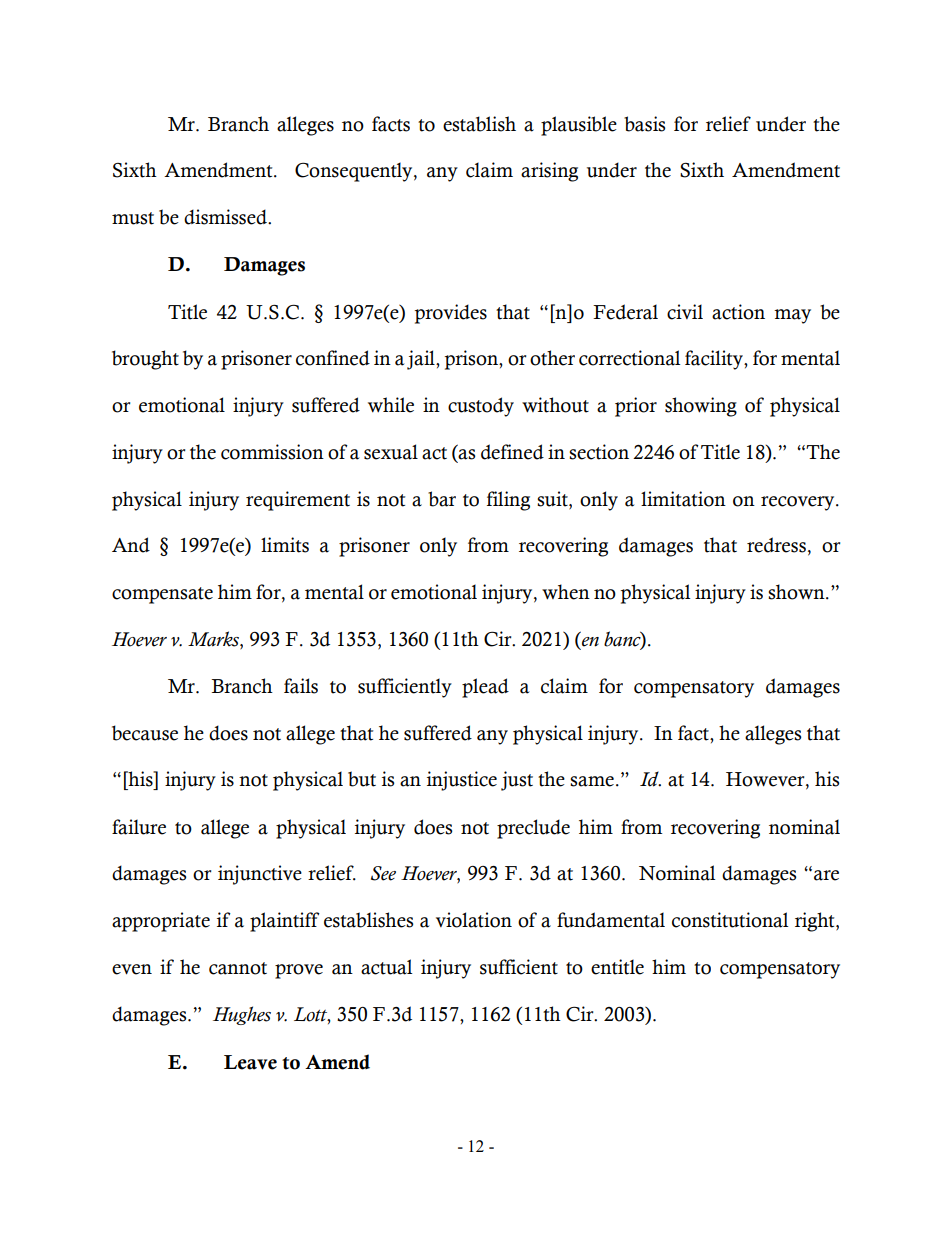 Image resolution: width=952 pixels, height=1233 pixels. Describe the element at coordinates (481, 407) in the screenshot. I see `custody` at that location.
